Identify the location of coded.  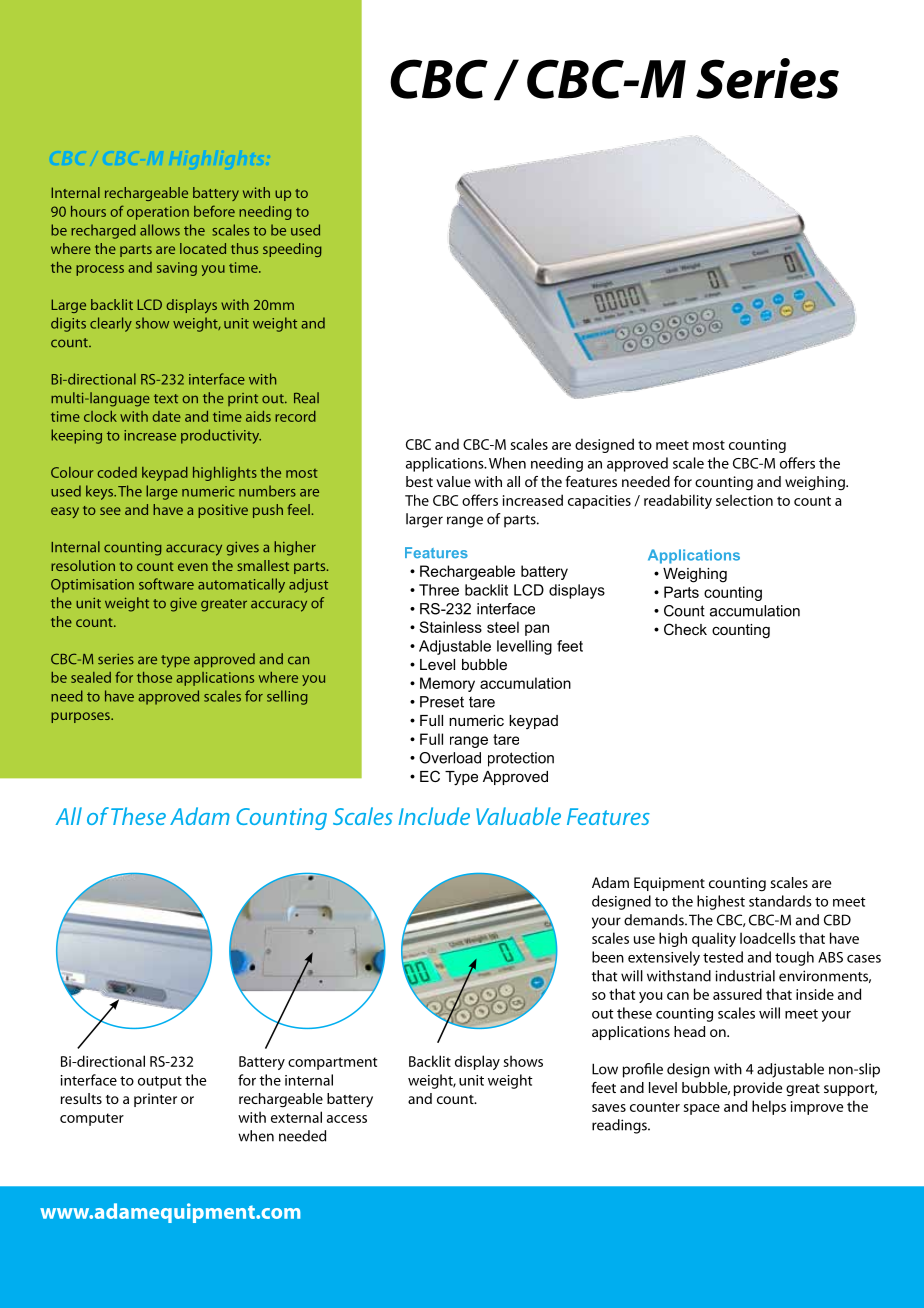
(117, 472).
